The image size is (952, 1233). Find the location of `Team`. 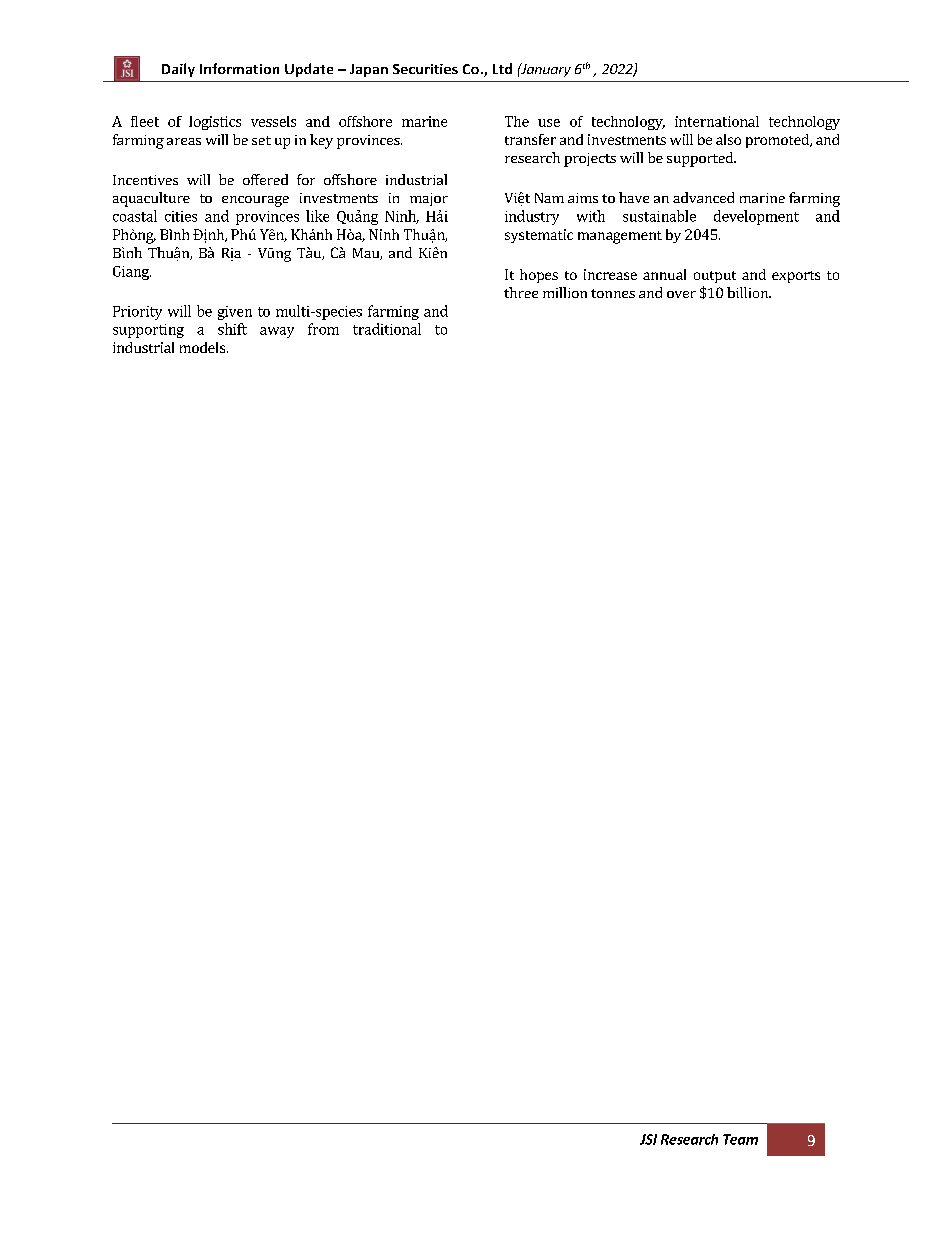

Team is located at coordinates (740, 1139).
